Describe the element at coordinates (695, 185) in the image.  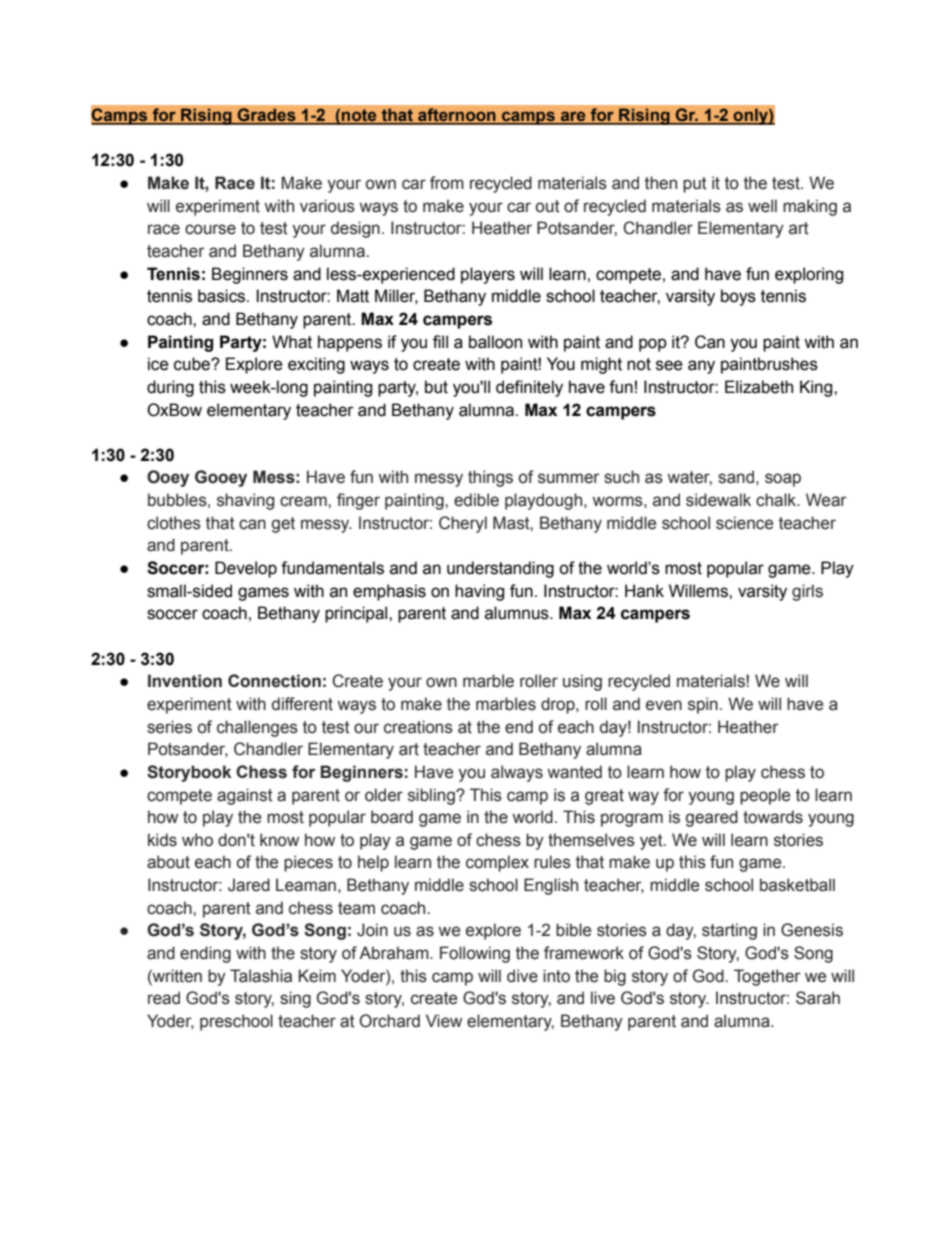
I see `put` at that location.
